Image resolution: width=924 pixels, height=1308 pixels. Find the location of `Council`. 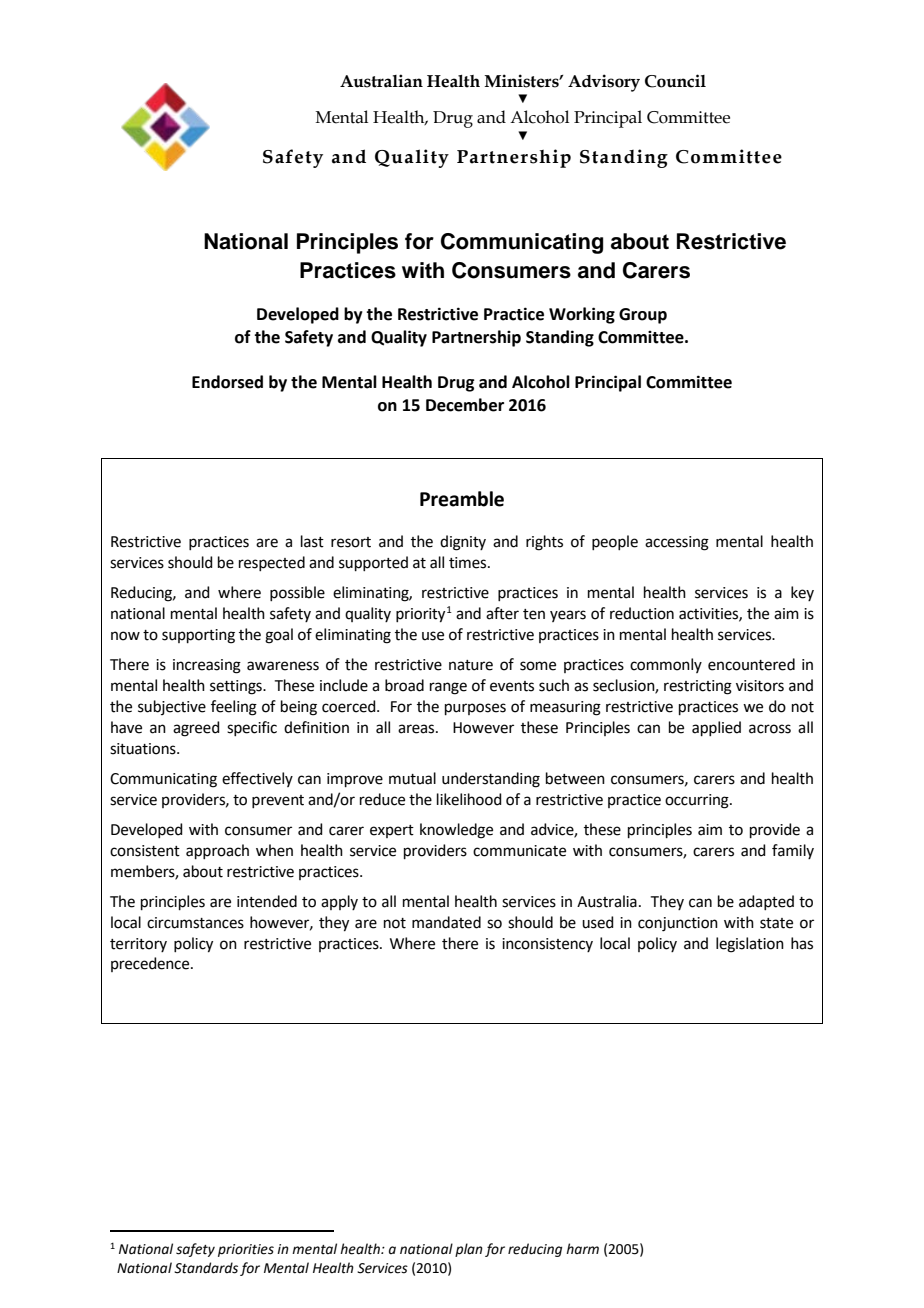

Council is located at coordinates (675, 81).
